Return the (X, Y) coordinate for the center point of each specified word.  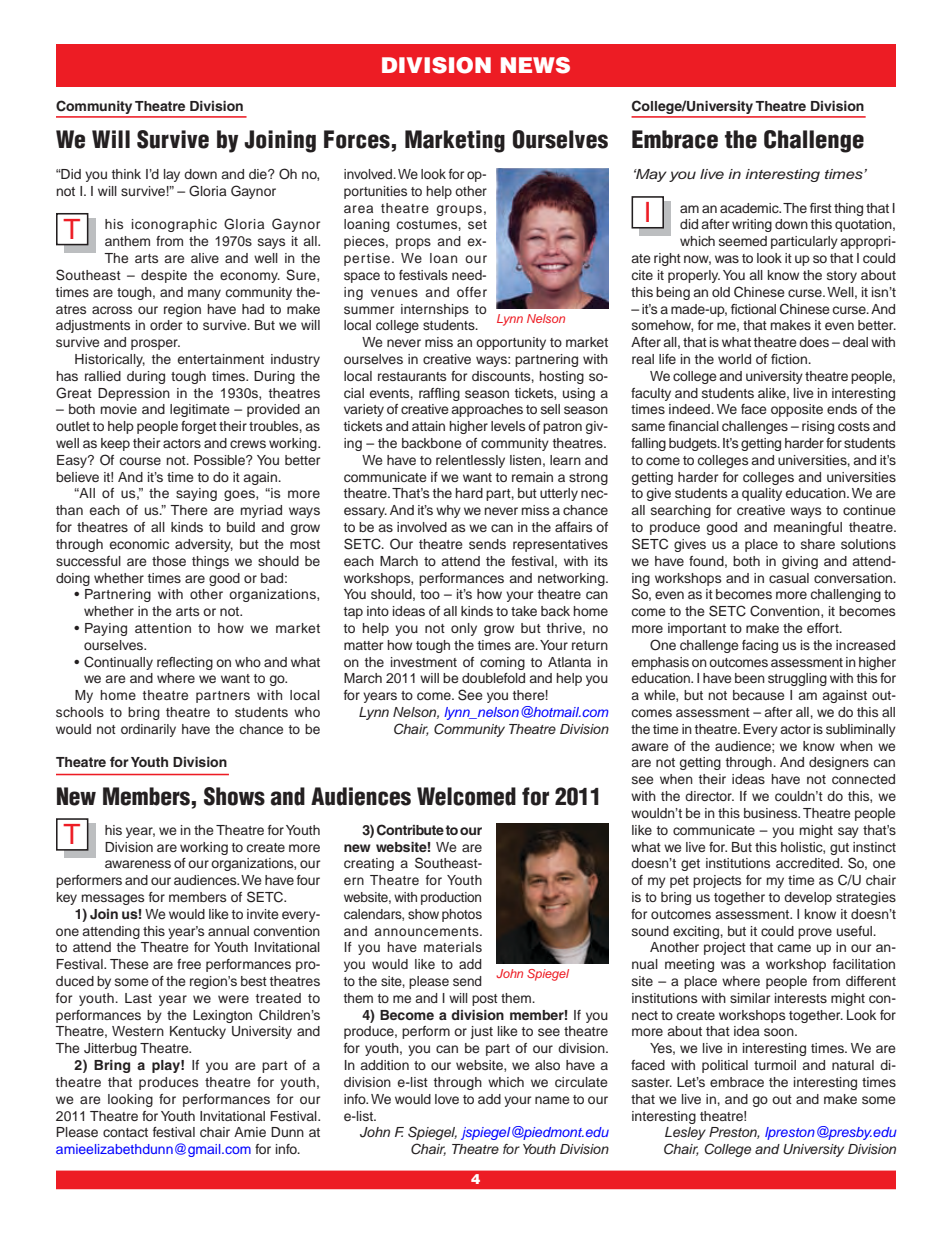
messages (113, 899)
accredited (808, 863)
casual (789, 578)
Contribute (410, 830)
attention (163, 628)
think (126, 174)
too (430, 594)
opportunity (511, 343)
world (734, 359)
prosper (155, 344)
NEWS (535, 65)
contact (125, 1132)
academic (750, 208)
